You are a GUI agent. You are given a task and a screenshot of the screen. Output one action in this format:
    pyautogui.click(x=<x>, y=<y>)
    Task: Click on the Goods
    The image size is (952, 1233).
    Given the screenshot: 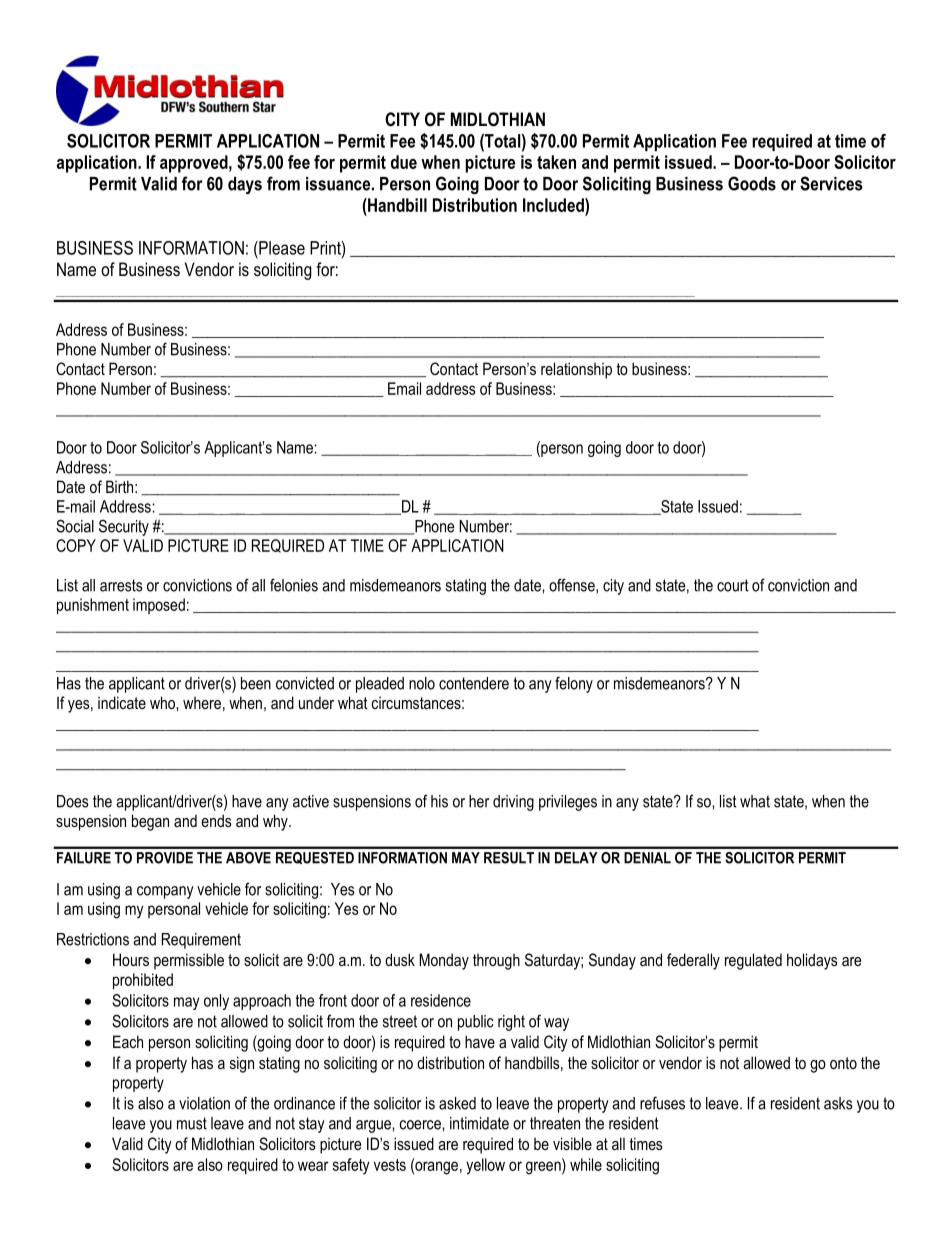 What is the action you would take?
    pyautogui.click(x=752, y=183)
